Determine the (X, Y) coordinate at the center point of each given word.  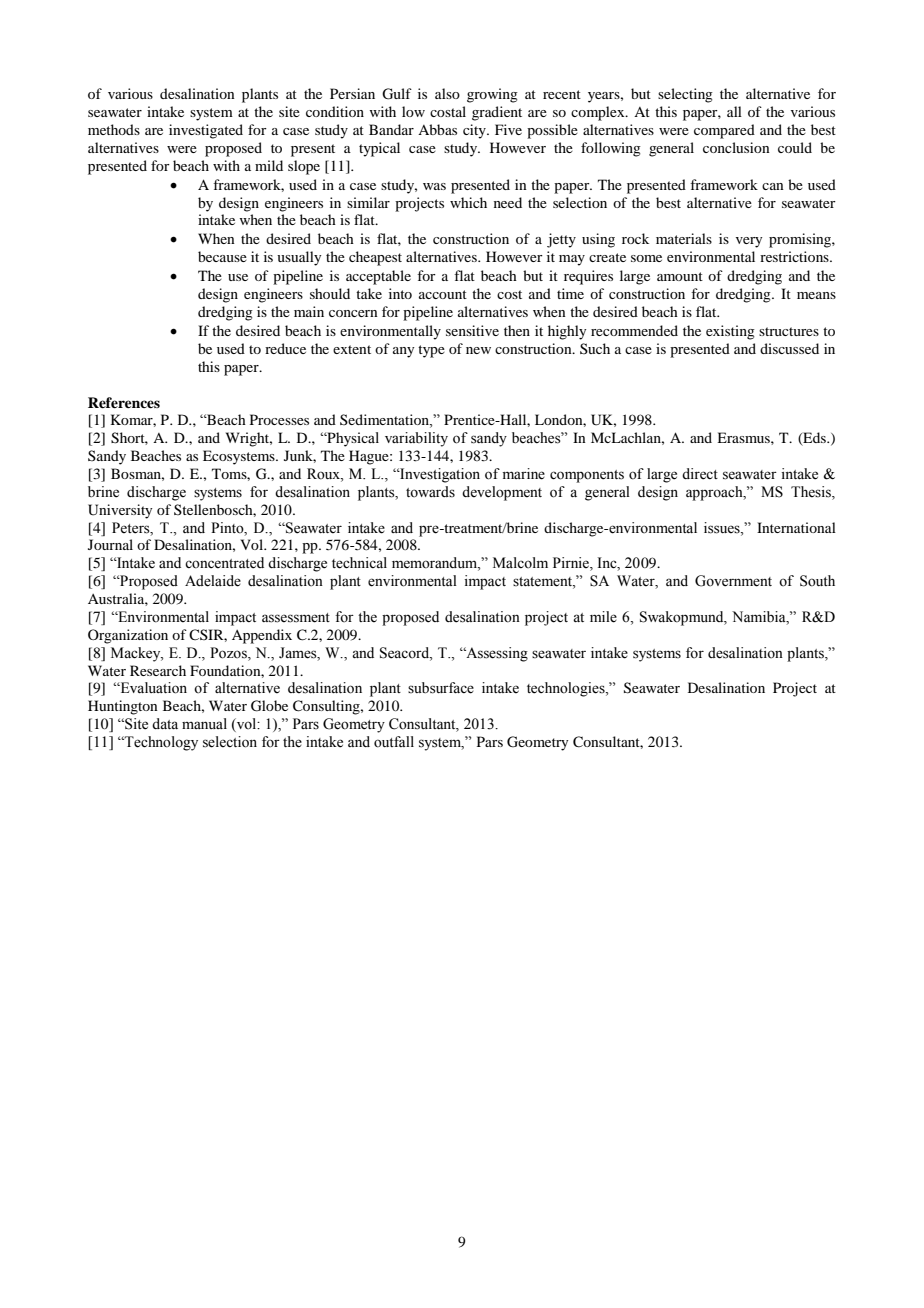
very (749, 242)
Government (733, 581)
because (222, 256)
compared (724, 131)
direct (700, 474)
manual (204, 723)
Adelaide (213, 581)
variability (416, 439)
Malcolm (520, 563)
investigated (206, 131)
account (443, 294)
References (124, 402)
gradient (497, 113)
